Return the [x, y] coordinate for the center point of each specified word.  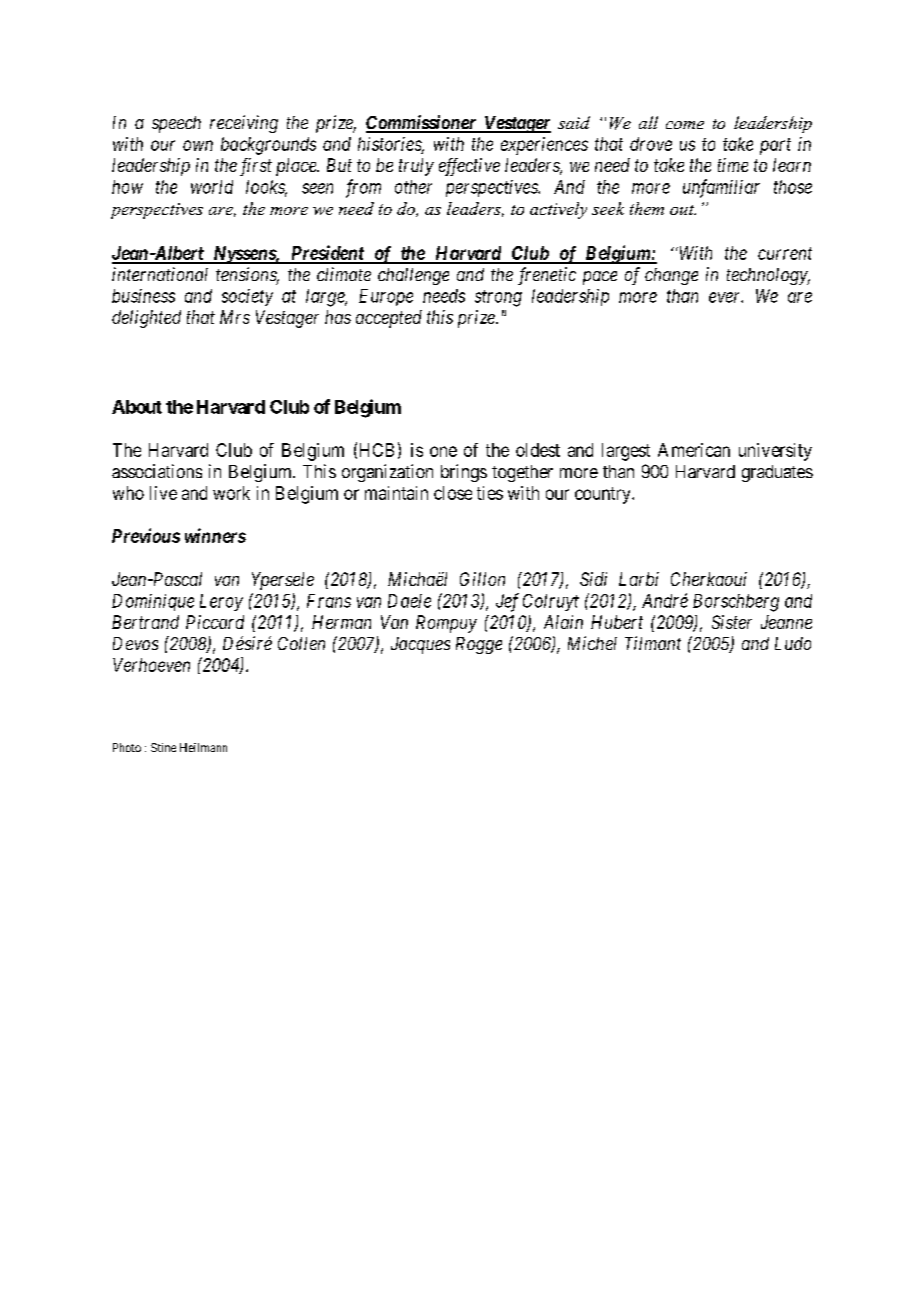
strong [498, 298]
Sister [732, 622]
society [247, 297]
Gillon [482, 579]
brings [464, 473]
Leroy [221, 602]
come [685, 125]
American [694, 450]
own [198, 145]
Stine [163, 747]
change [671, 276]
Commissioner [422, 123]
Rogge [479, 645]
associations [157, 471]
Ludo [793, 643]
